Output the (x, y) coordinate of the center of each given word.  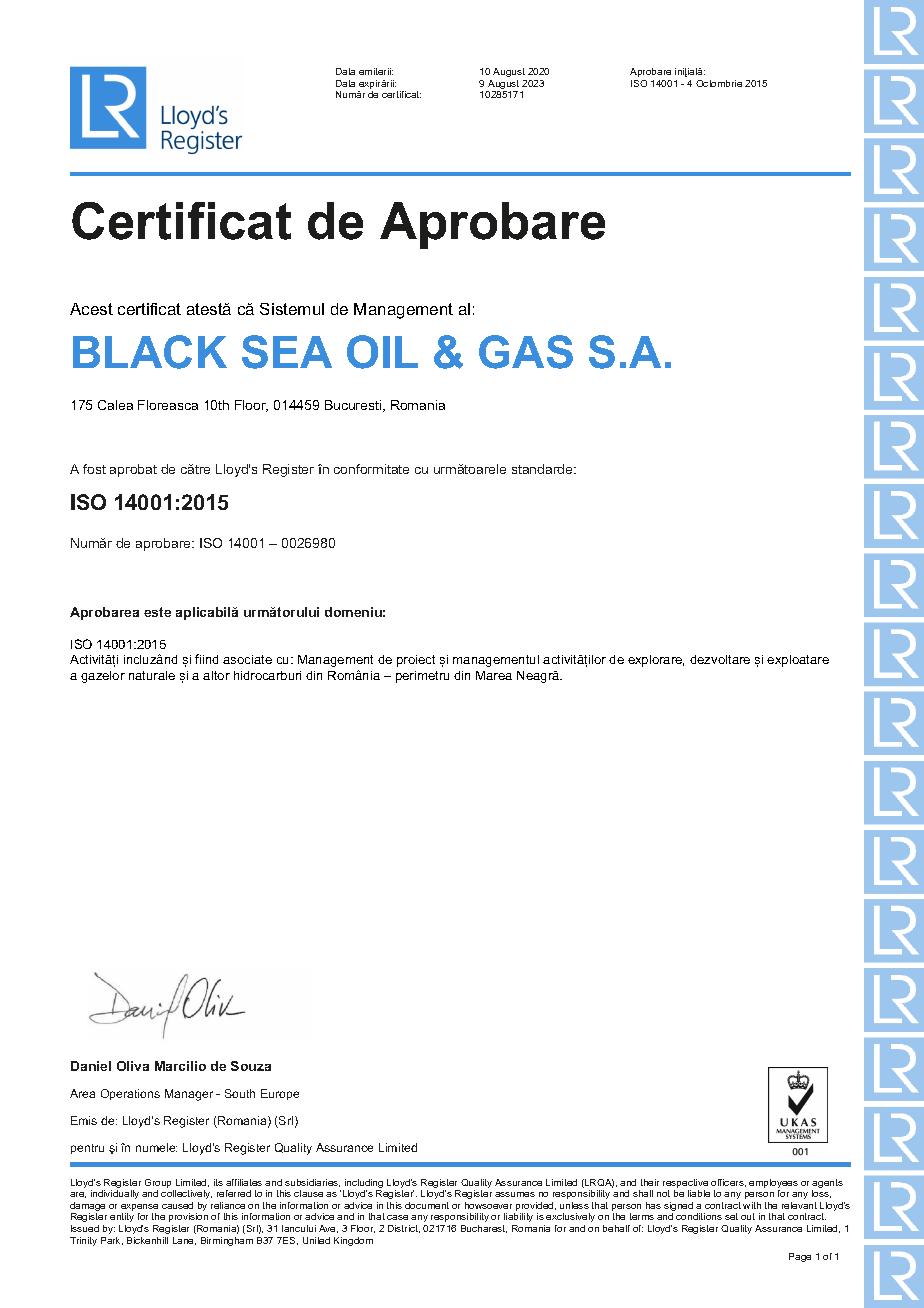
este (157, 612)
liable (699, 1193)
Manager (189, 1095)
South (240, 1093)
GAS (526, 352)
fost (94, 469)
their (650, 1182)
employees (773, 1185)
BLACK (150, 352)
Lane (184, 1241)
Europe (280, 1094)
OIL (382, 352)
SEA (287, 352)
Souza (251, 1066)
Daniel (91, 1066)
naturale (152, 675)
